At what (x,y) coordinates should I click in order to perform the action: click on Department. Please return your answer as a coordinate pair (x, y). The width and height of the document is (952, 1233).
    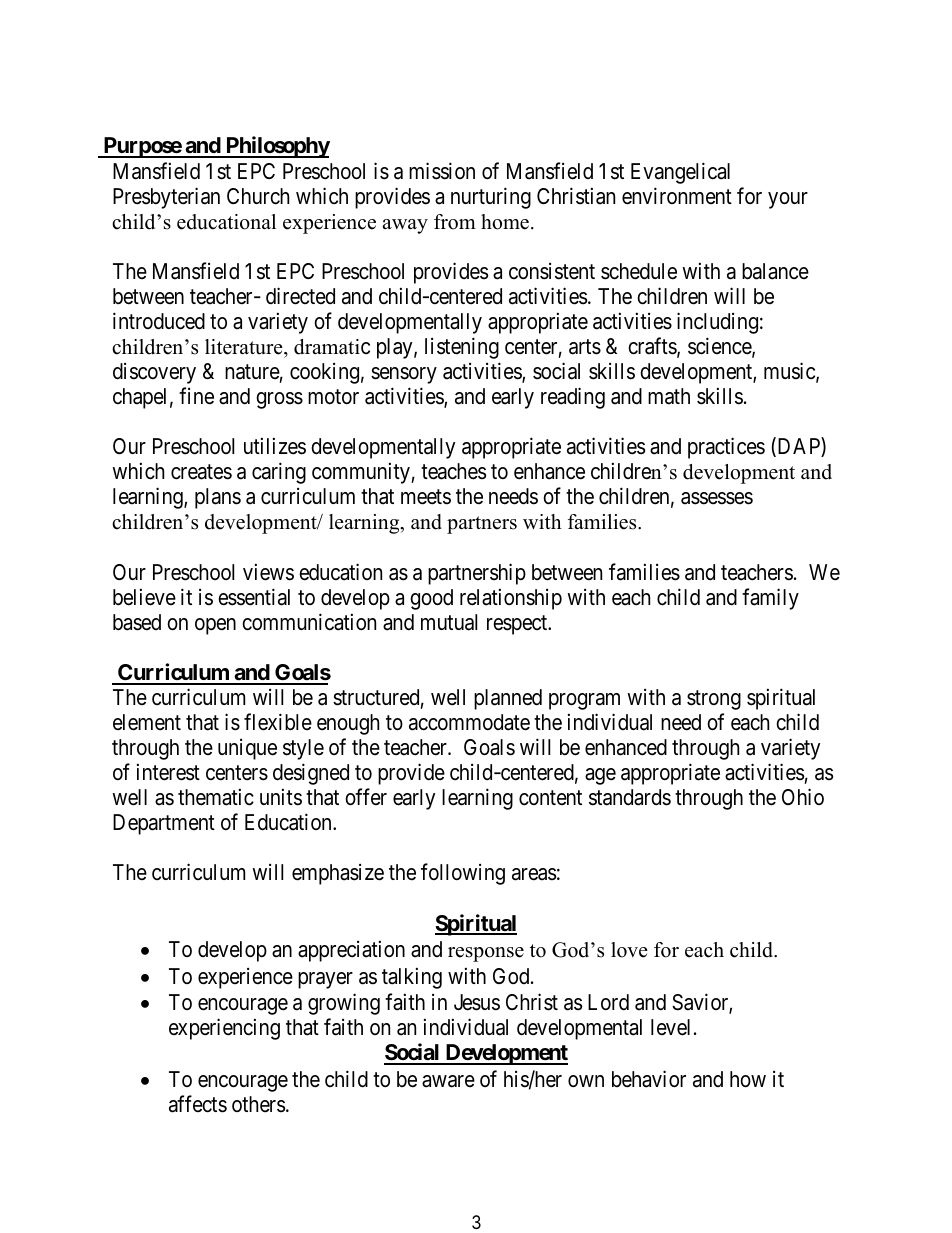
    Looking at the image, I should click on (164, 824).
